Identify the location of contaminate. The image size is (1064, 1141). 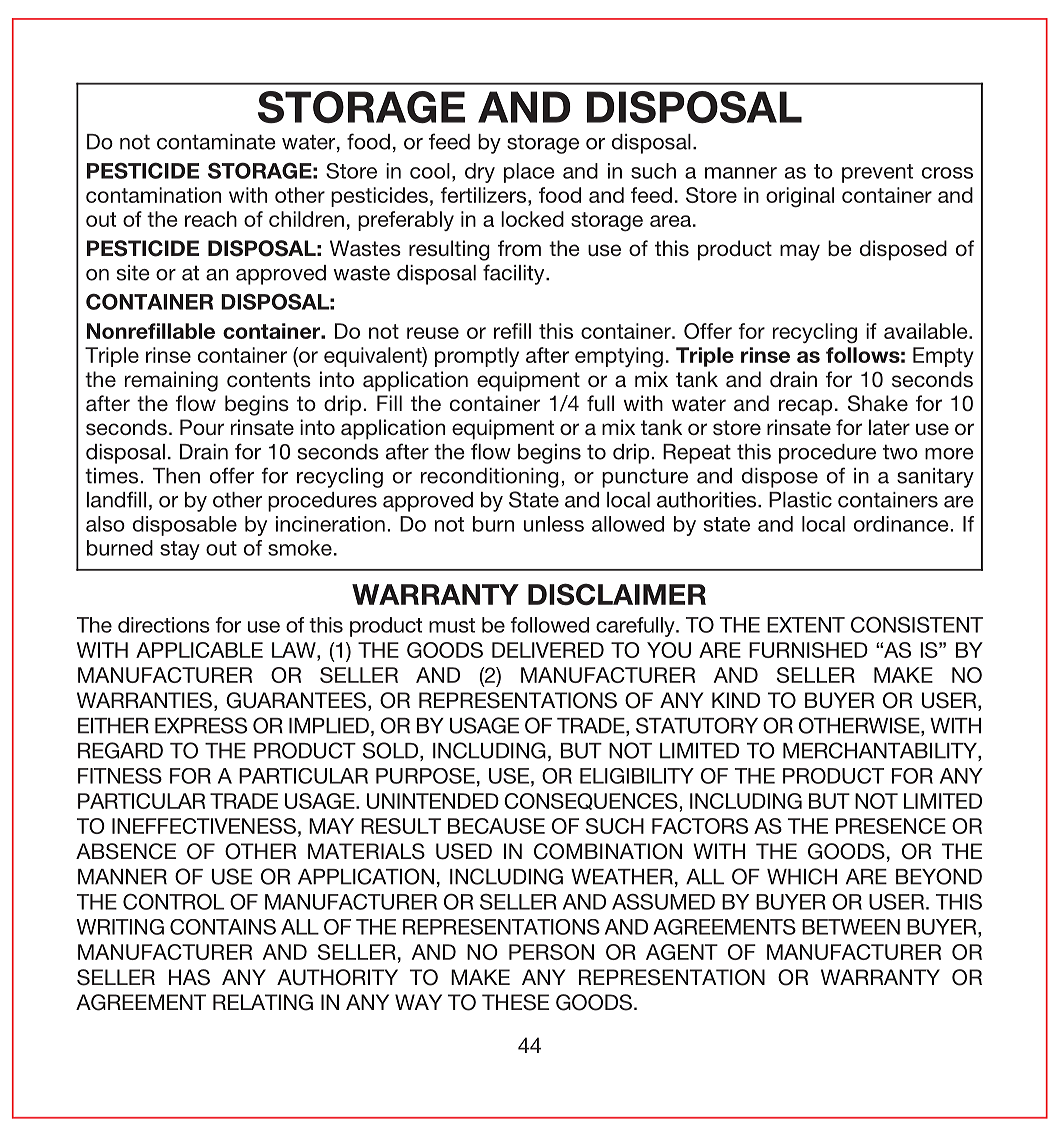
(216, 142).
